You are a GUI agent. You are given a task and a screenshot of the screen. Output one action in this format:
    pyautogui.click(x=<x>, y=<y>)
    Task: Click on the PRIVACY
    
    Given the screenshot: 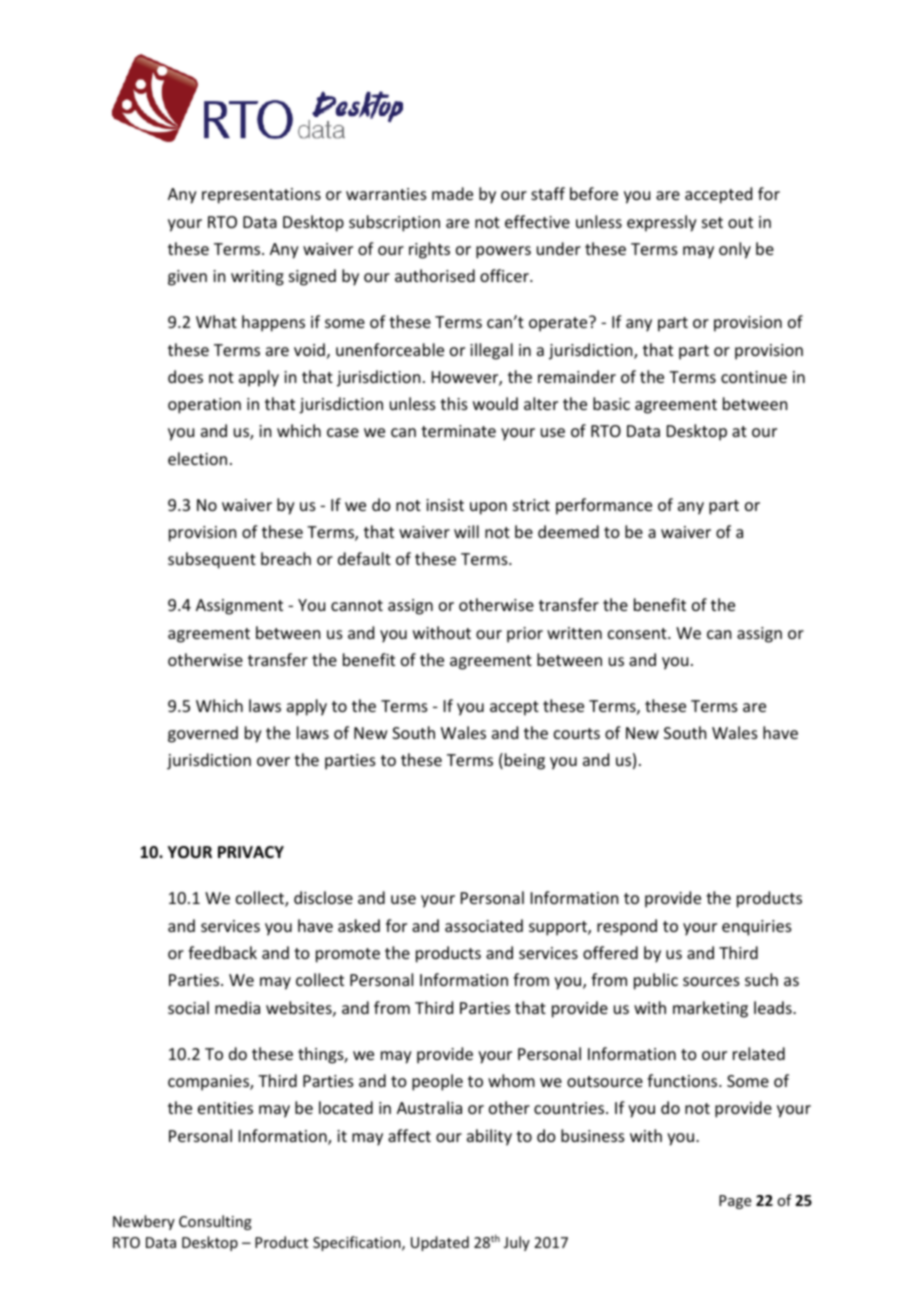 What is the action you would take?
    pyautogui.click(x=251, y=852)
